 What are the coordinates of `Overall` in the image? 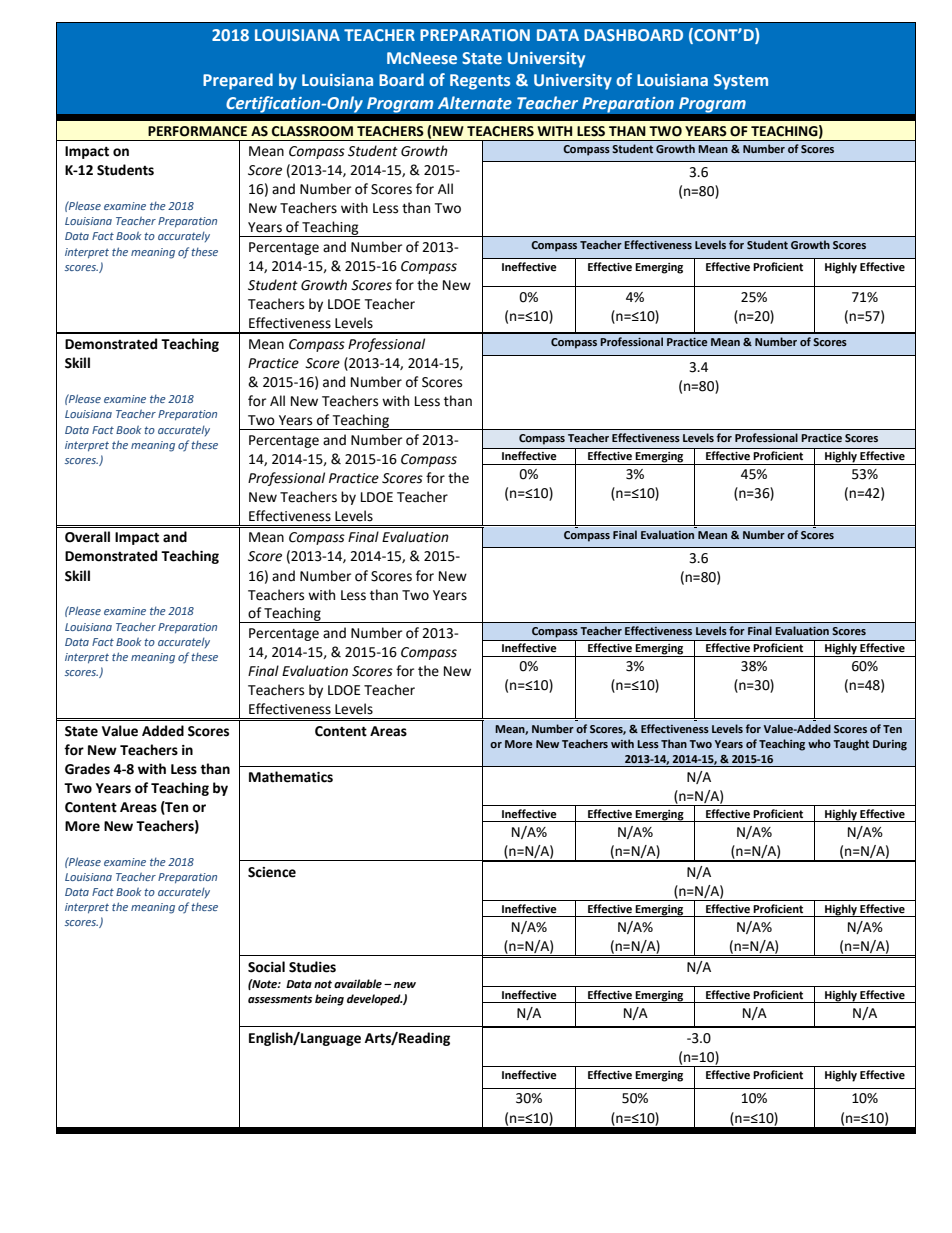 It's located at (87, 537).
